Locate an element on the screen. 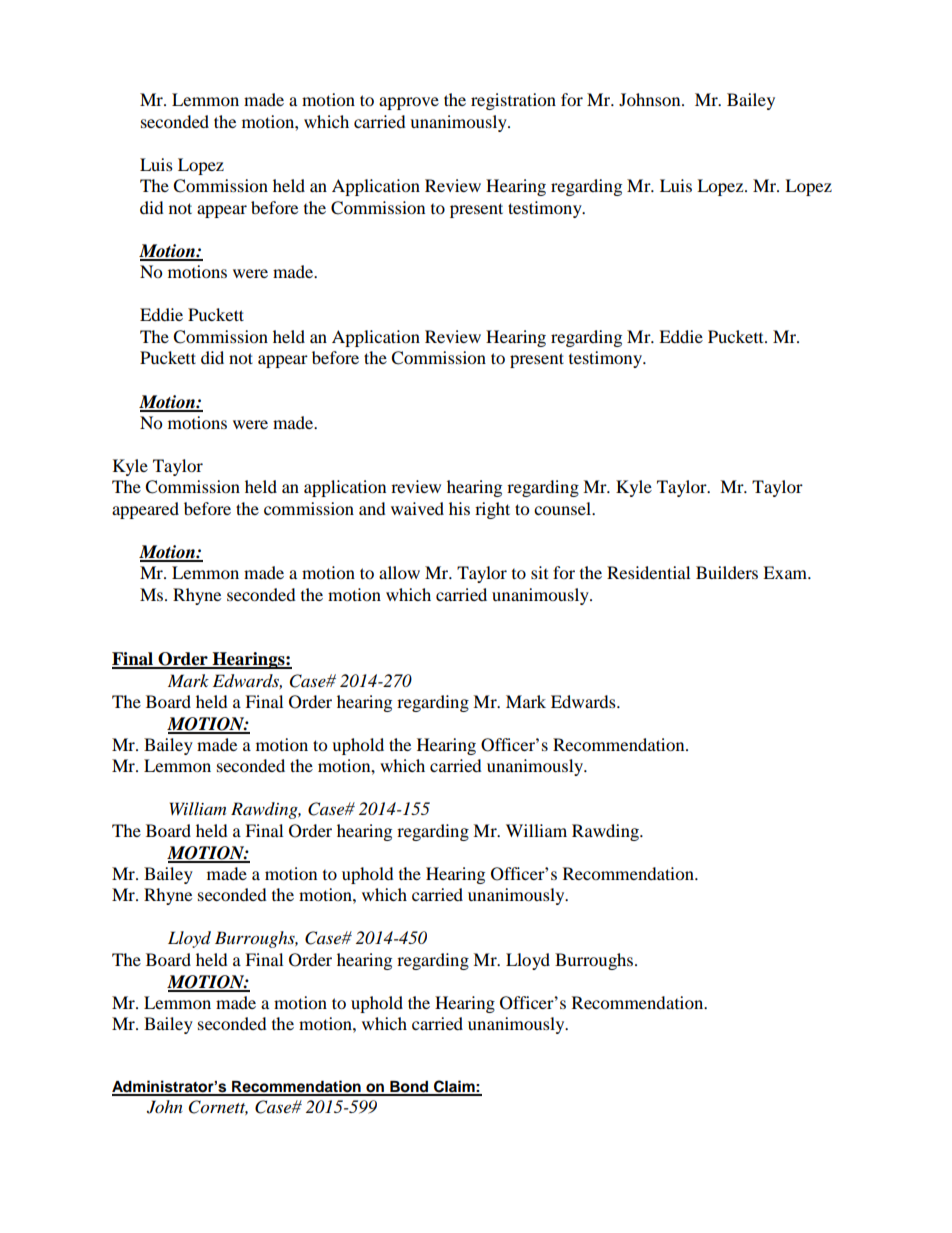 This screenshot has width=952, height=1233. and is located at coordinates (372, 508).
